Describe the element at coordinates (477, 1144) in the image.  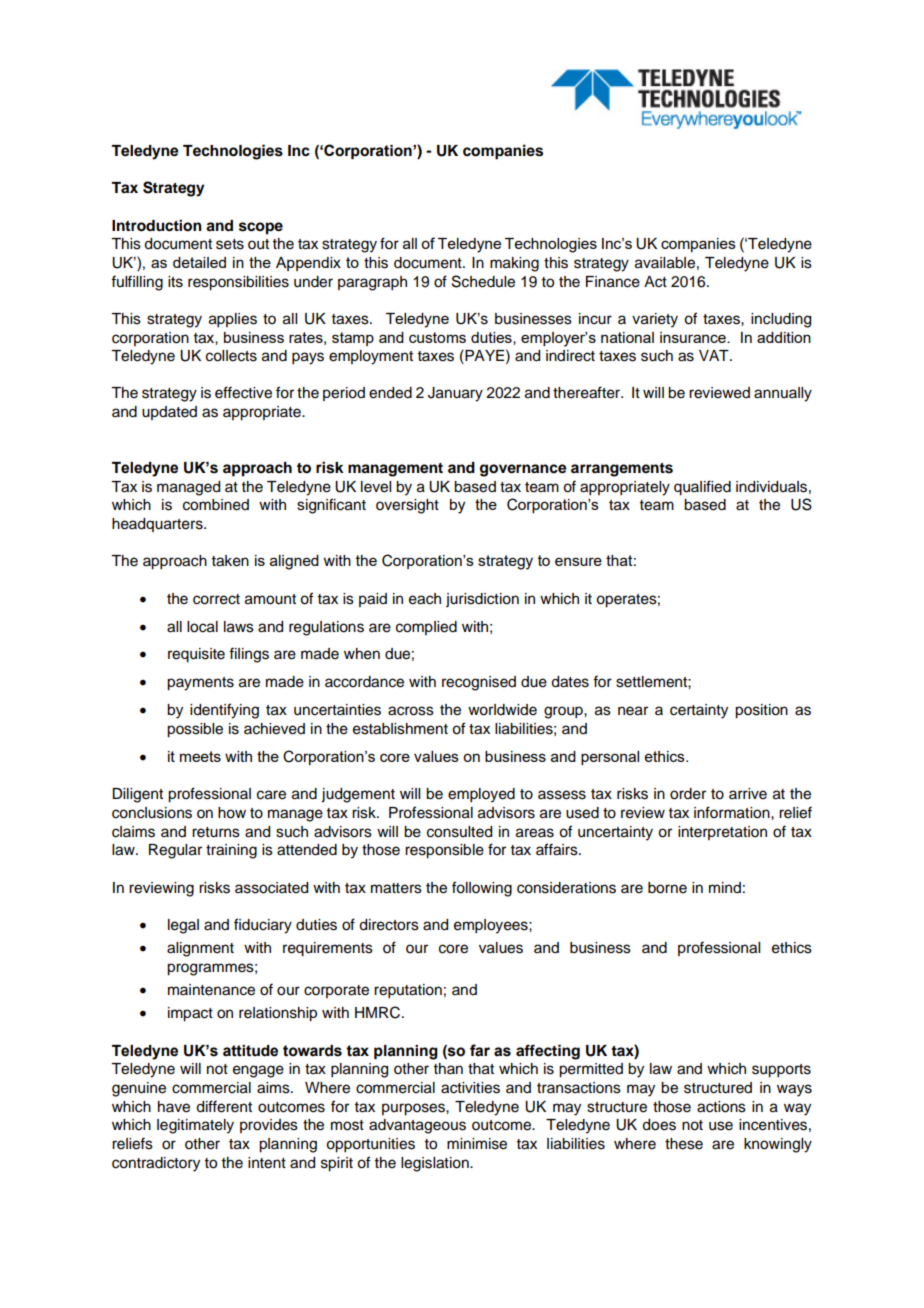
I see `minimise` at that location.
